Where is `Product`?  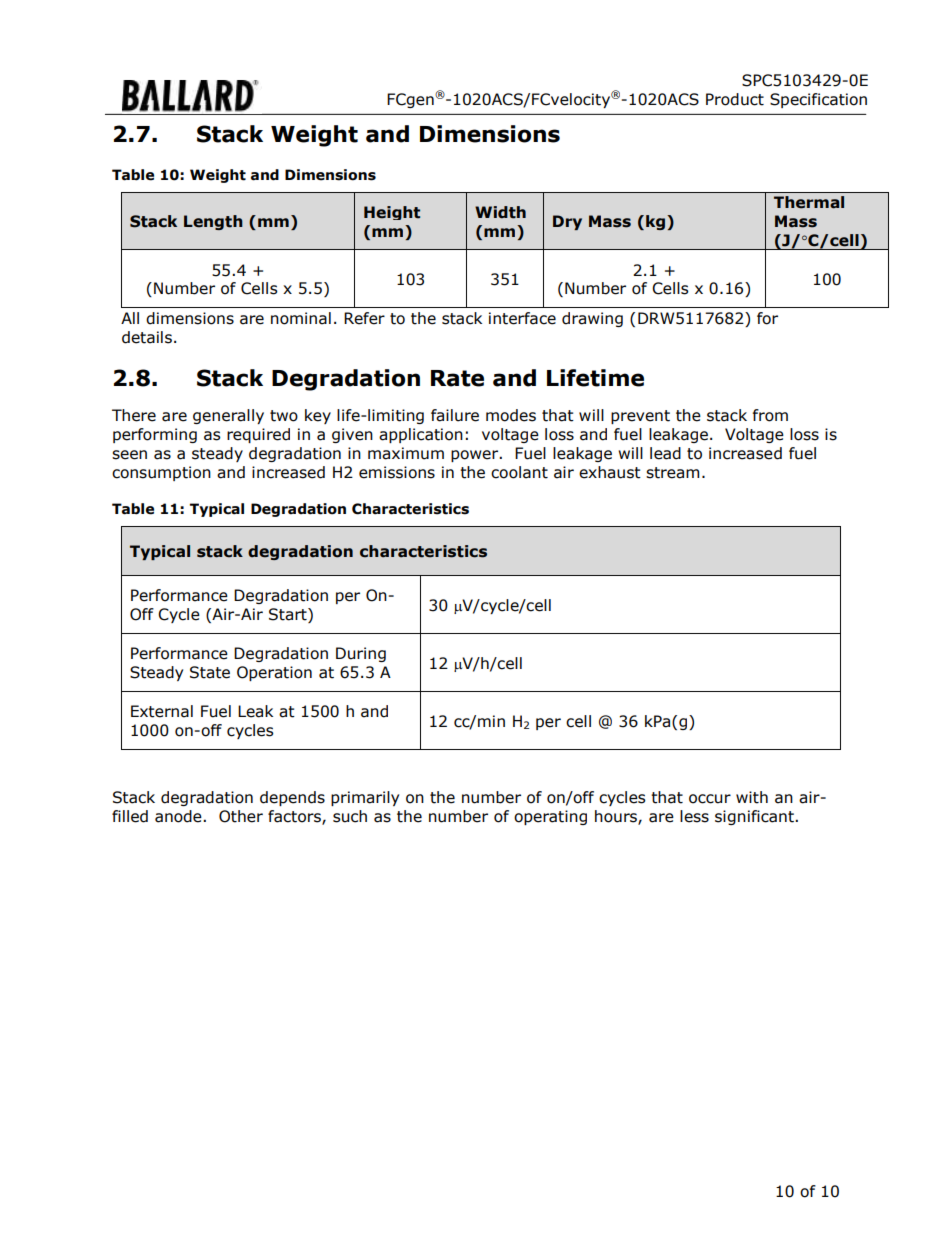
Product is located at coordinates (735, 99).
